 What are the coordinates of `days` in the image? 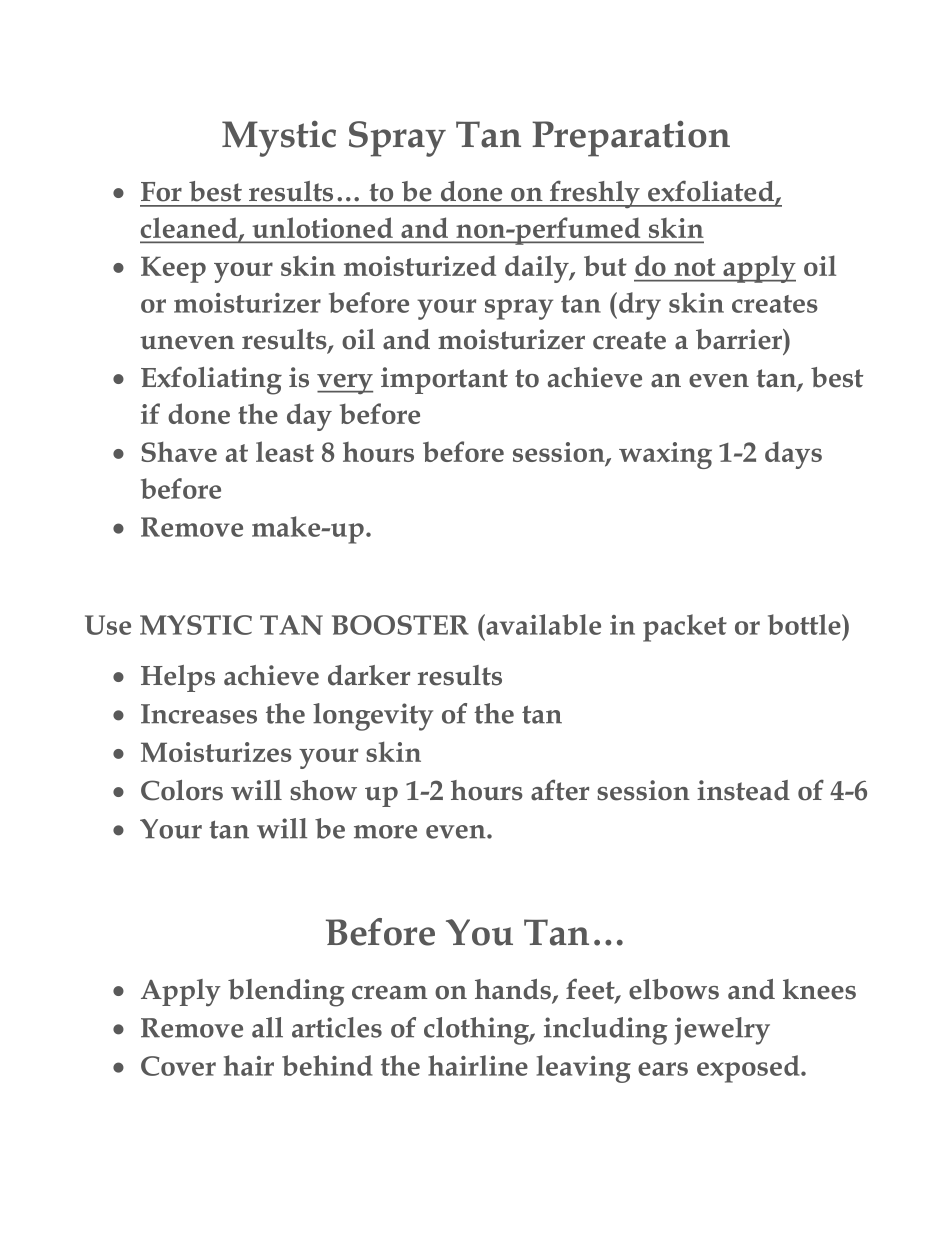 It's located at (793, 455).
